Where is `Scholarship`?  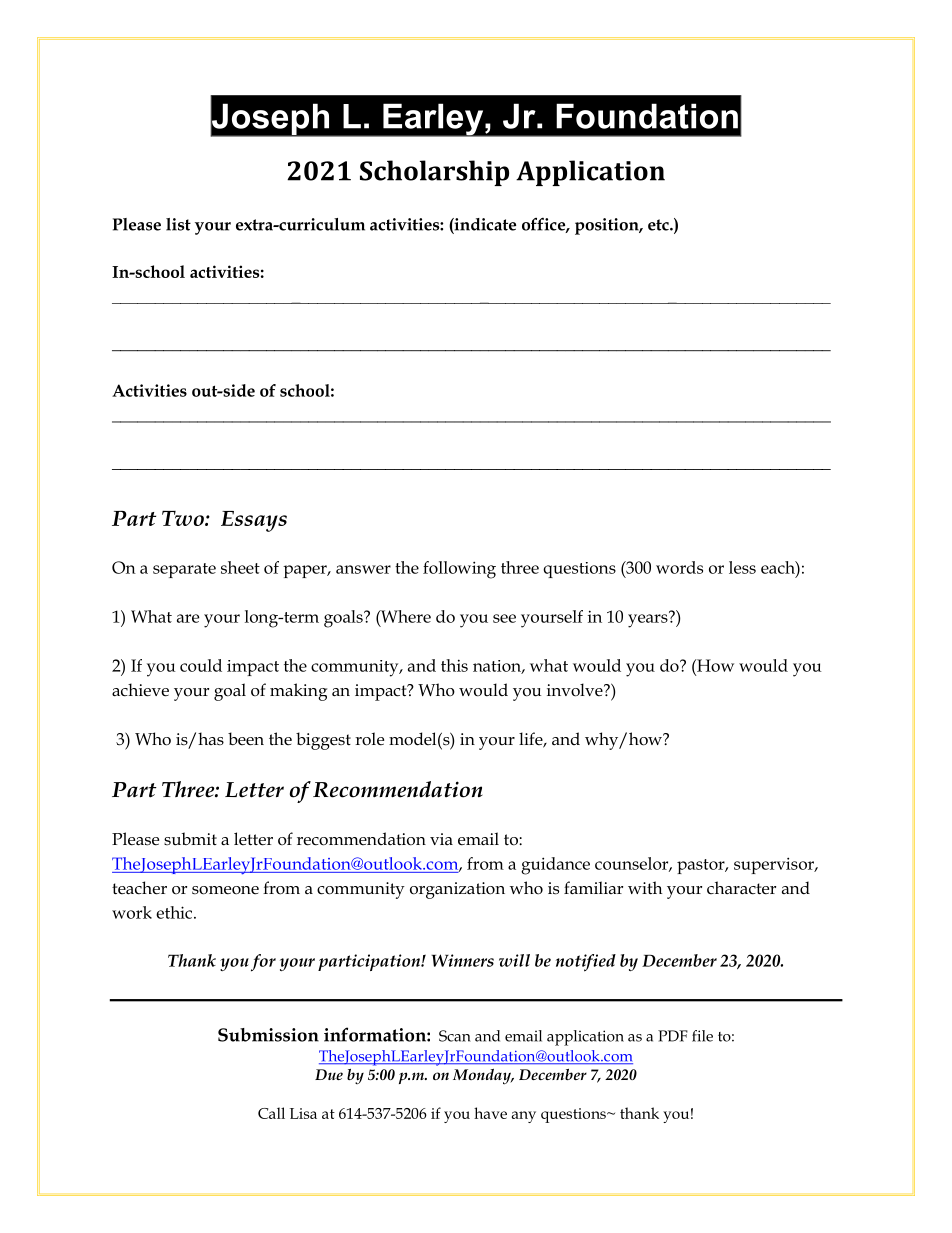 Scholarship is located at coordinates (434, 173).
